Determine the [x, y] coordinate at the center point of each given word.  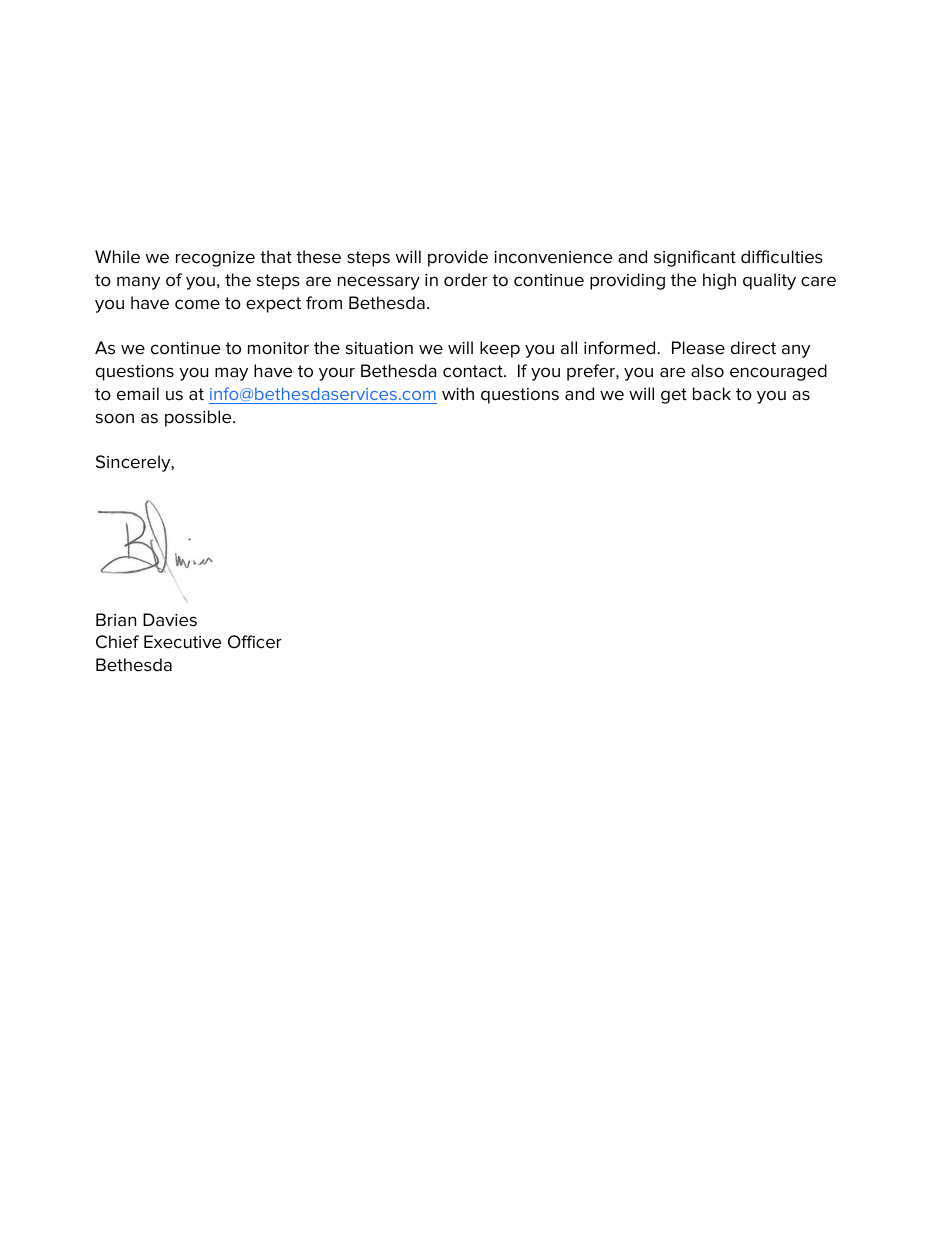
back [712, 394]
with [458, 393]
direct [753, 348]
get [674, 396]
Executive [182, 642]
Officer [255, 642]
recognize [215, 259]
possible [199, 418]
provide [458, 258]
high [719, 281]
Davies [170, 620]
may [231, 374]
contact [474, 371]
